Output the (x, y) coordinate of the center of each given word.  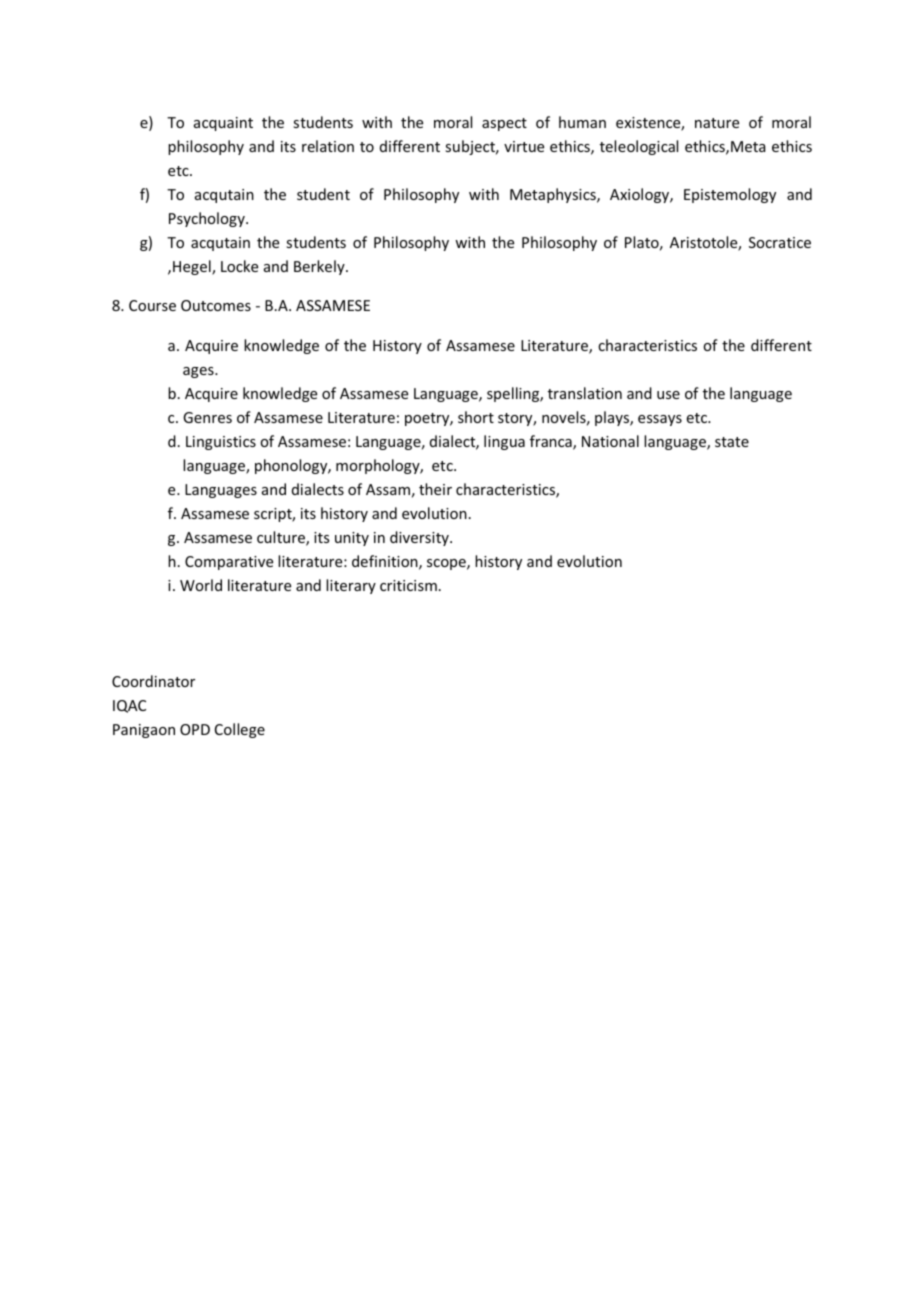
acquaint (223, 124)
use (668, 395)
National (610, 441)
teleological (639, 147)
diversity (420, 538)
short (476, 417)
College (240, 730)
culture (282, 538)
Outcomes (216, 305)
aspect (504, 124)
